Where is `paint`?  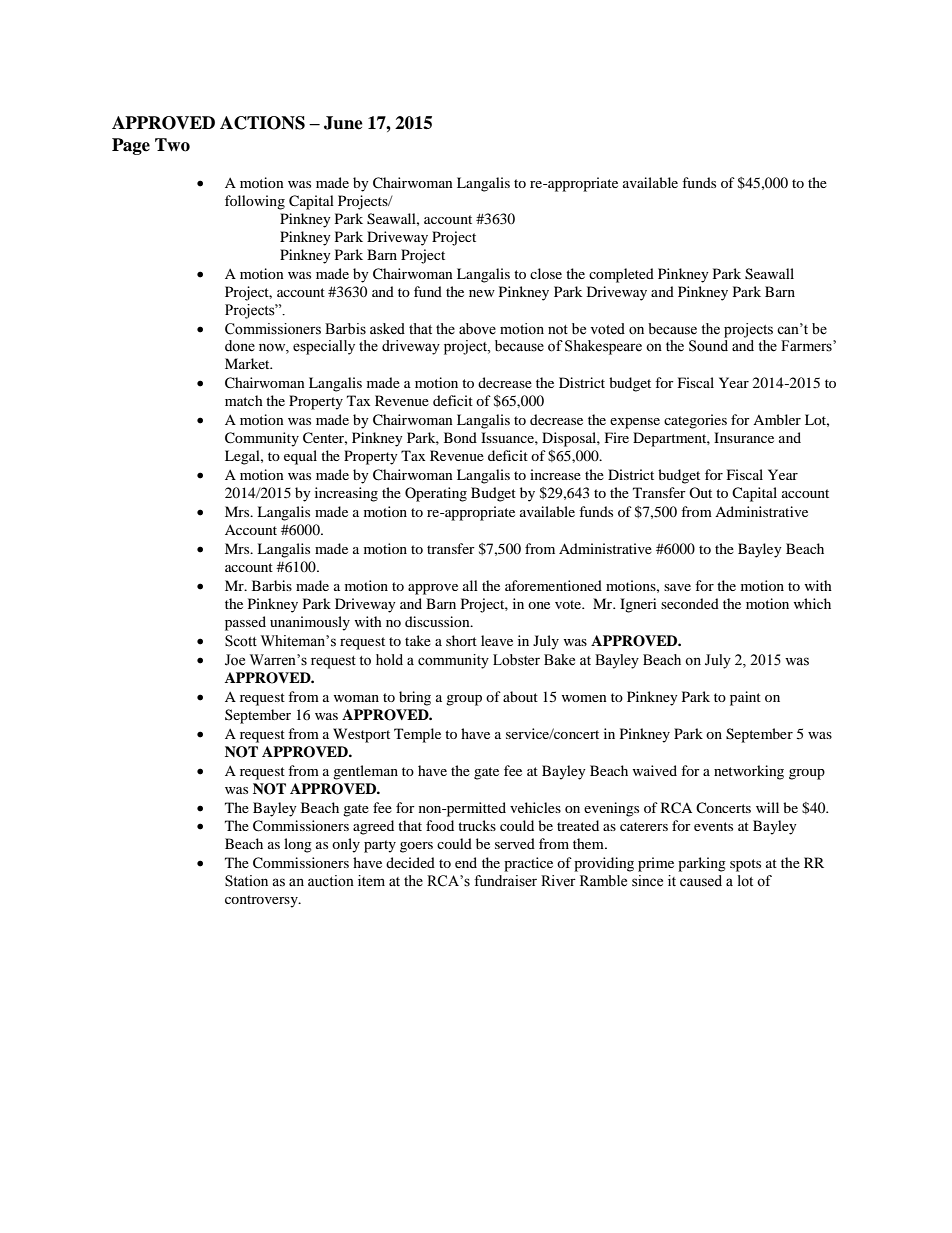
paint is located at coordinates (745, 698).
